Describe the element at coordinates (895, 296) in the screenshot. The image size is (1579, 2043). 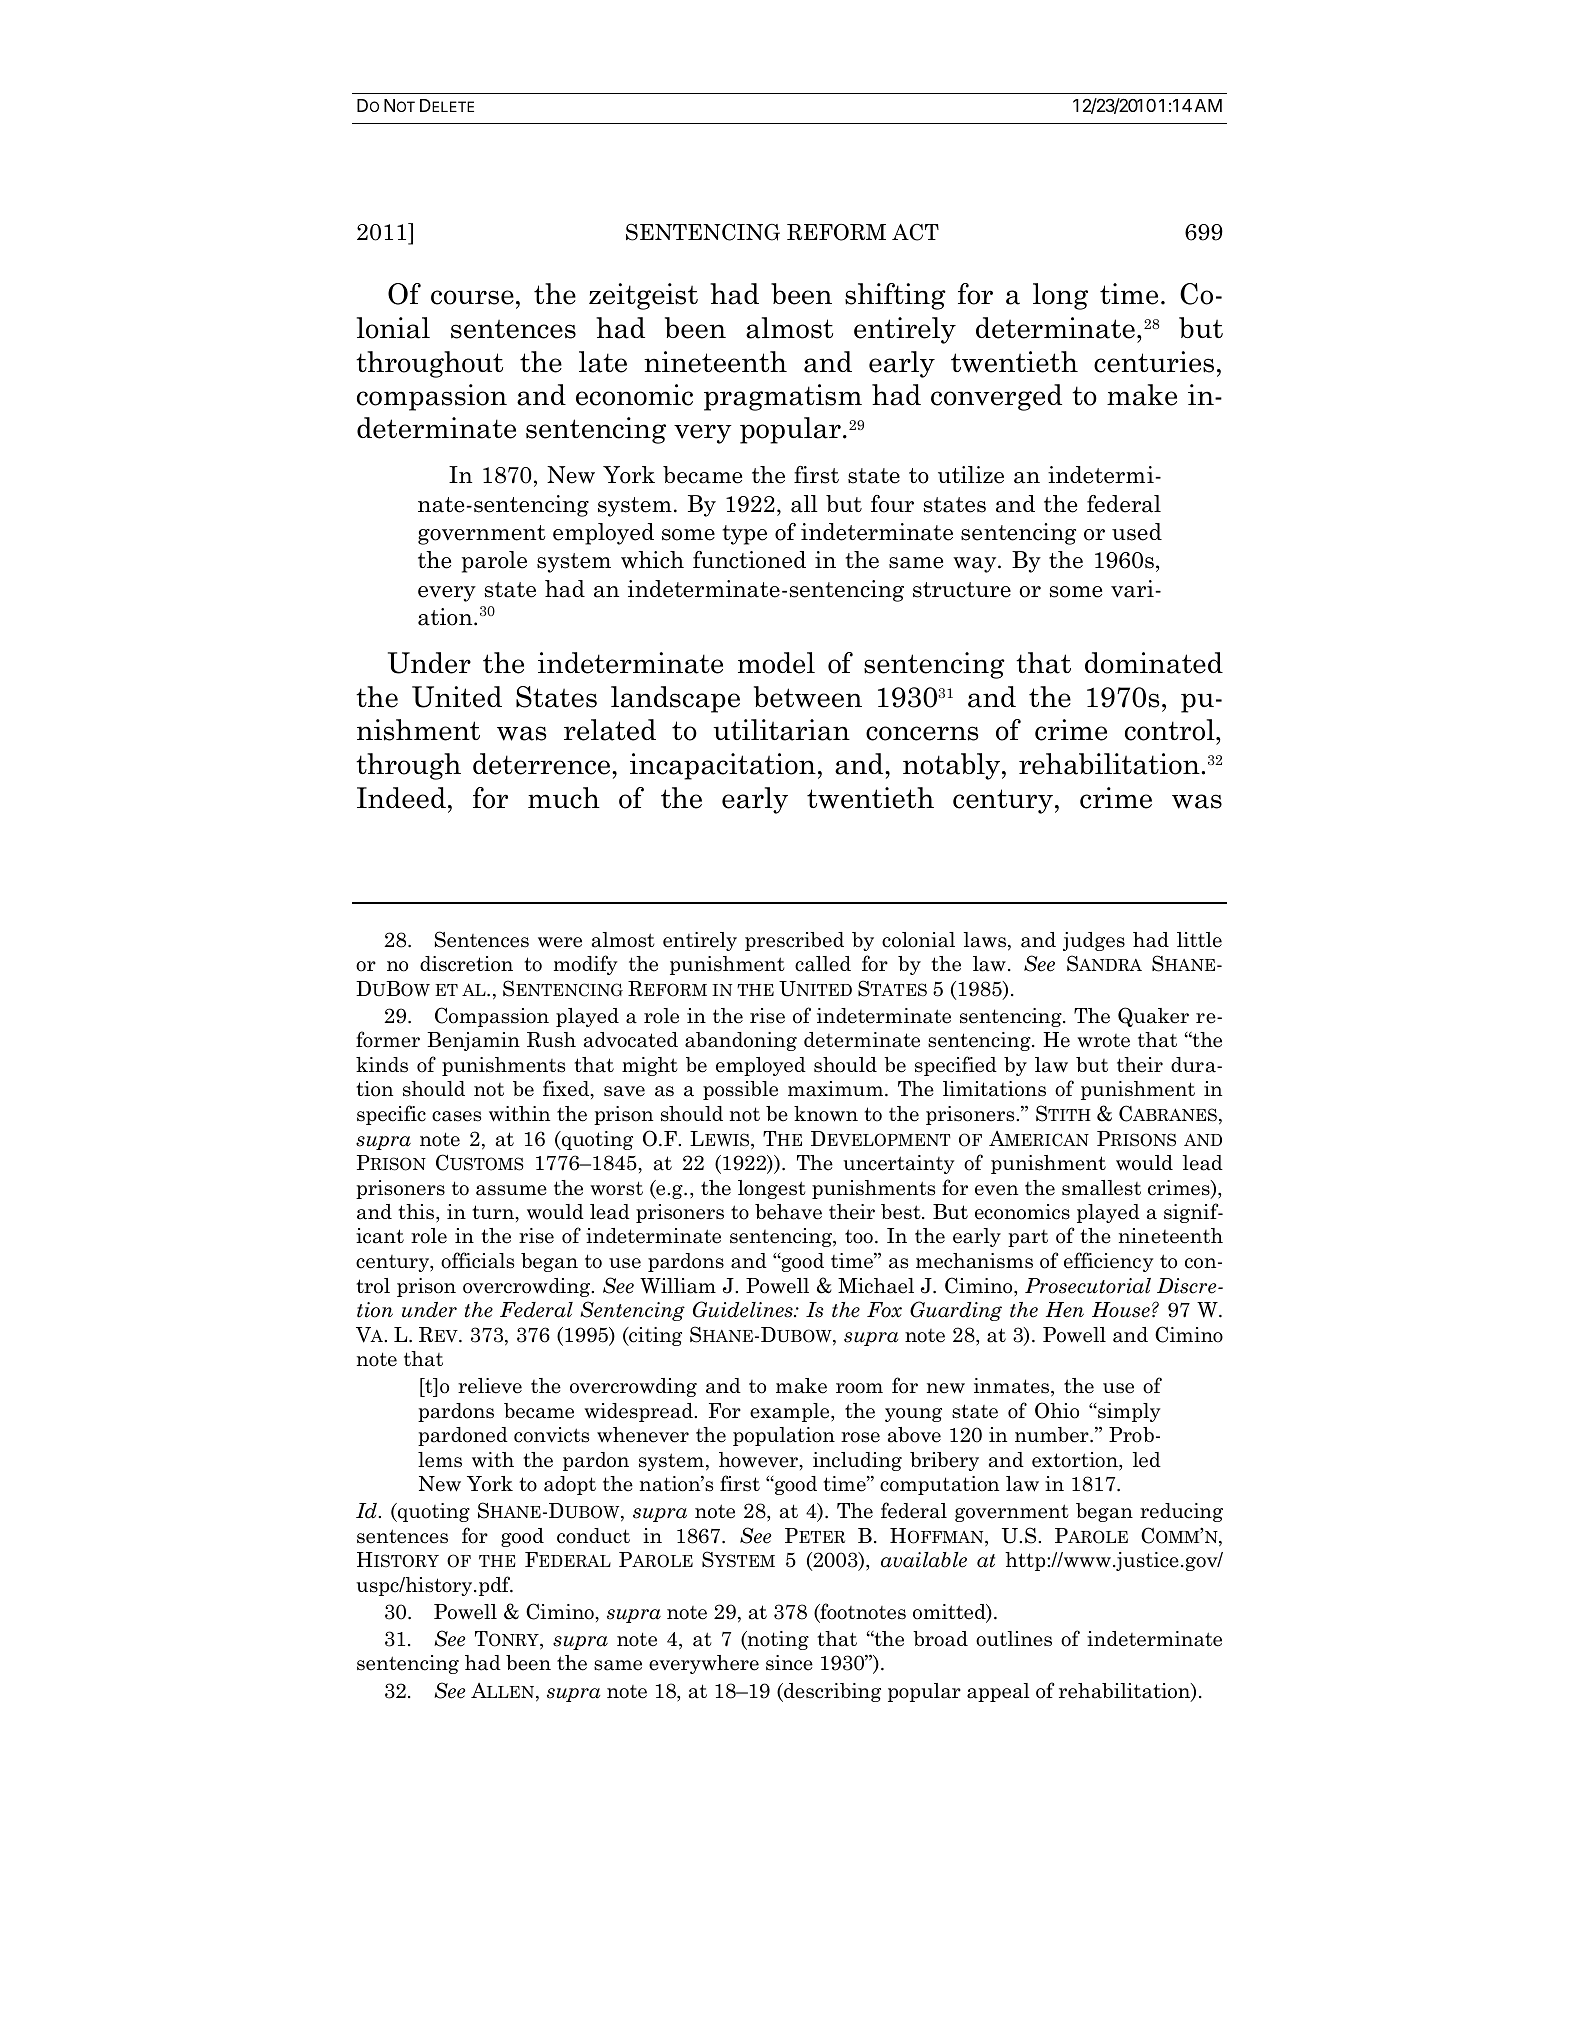
I see `shifting` at that location.
